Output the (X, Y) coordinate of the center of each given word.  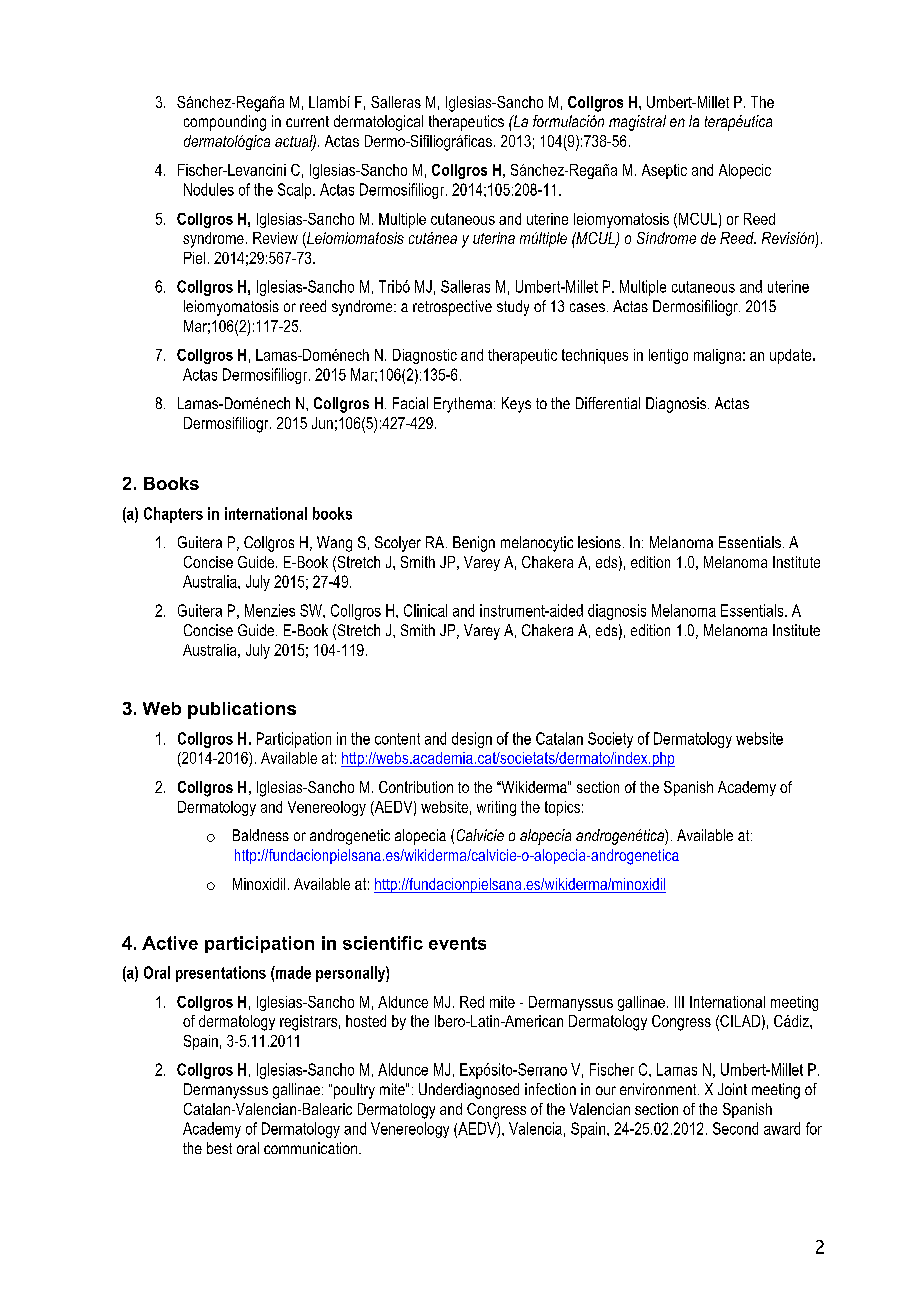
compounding (225, 123)
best (219, 1148)
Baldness (261, 835)
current (307, 121)
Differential (608, 403)
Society (610, 740)
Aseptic (664, 171)
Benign (474, 544)
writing (496, 808)
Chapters (173, 515)
